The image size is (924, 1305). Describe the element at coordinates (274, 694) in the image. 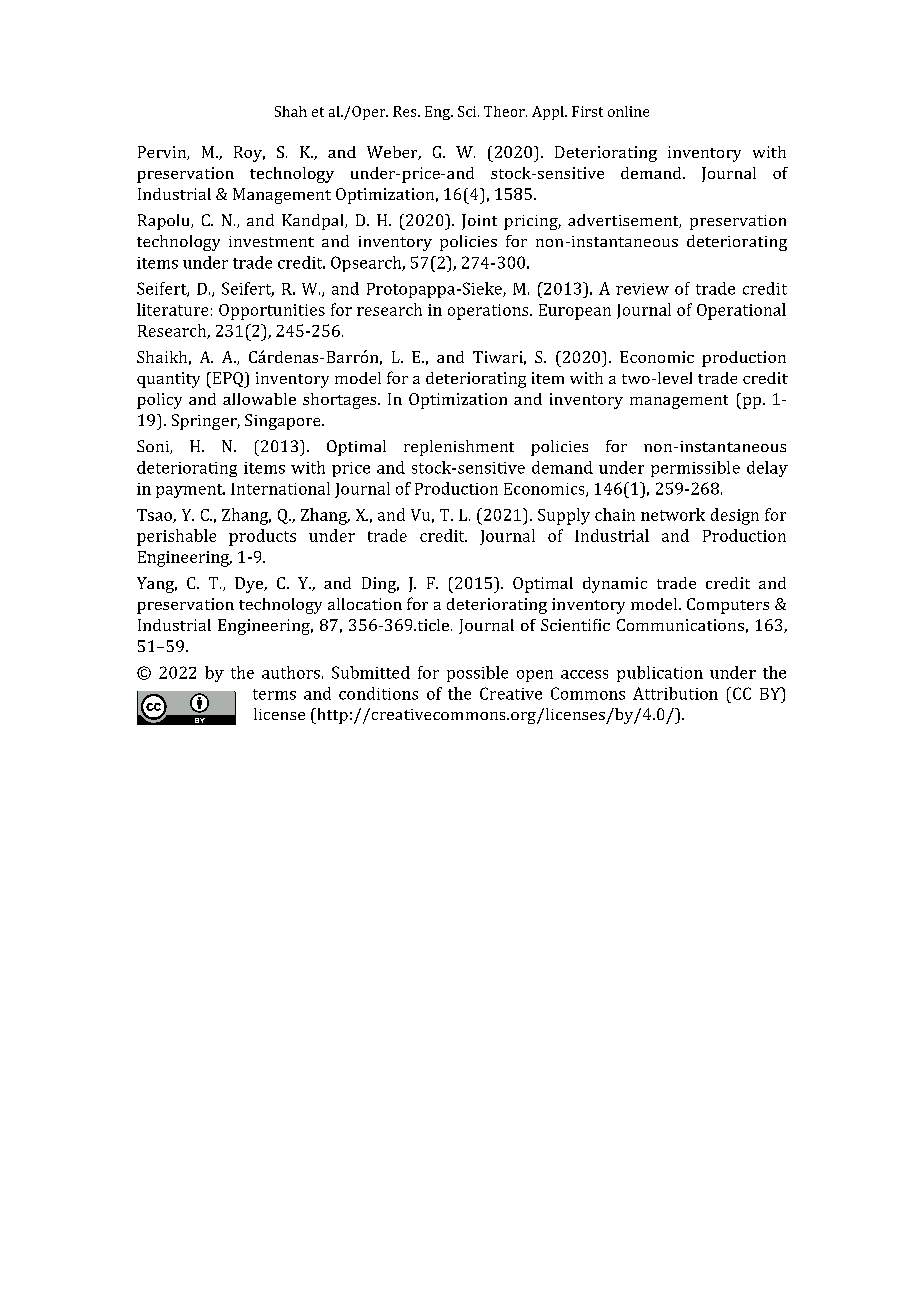

I see `terms` at that location.
